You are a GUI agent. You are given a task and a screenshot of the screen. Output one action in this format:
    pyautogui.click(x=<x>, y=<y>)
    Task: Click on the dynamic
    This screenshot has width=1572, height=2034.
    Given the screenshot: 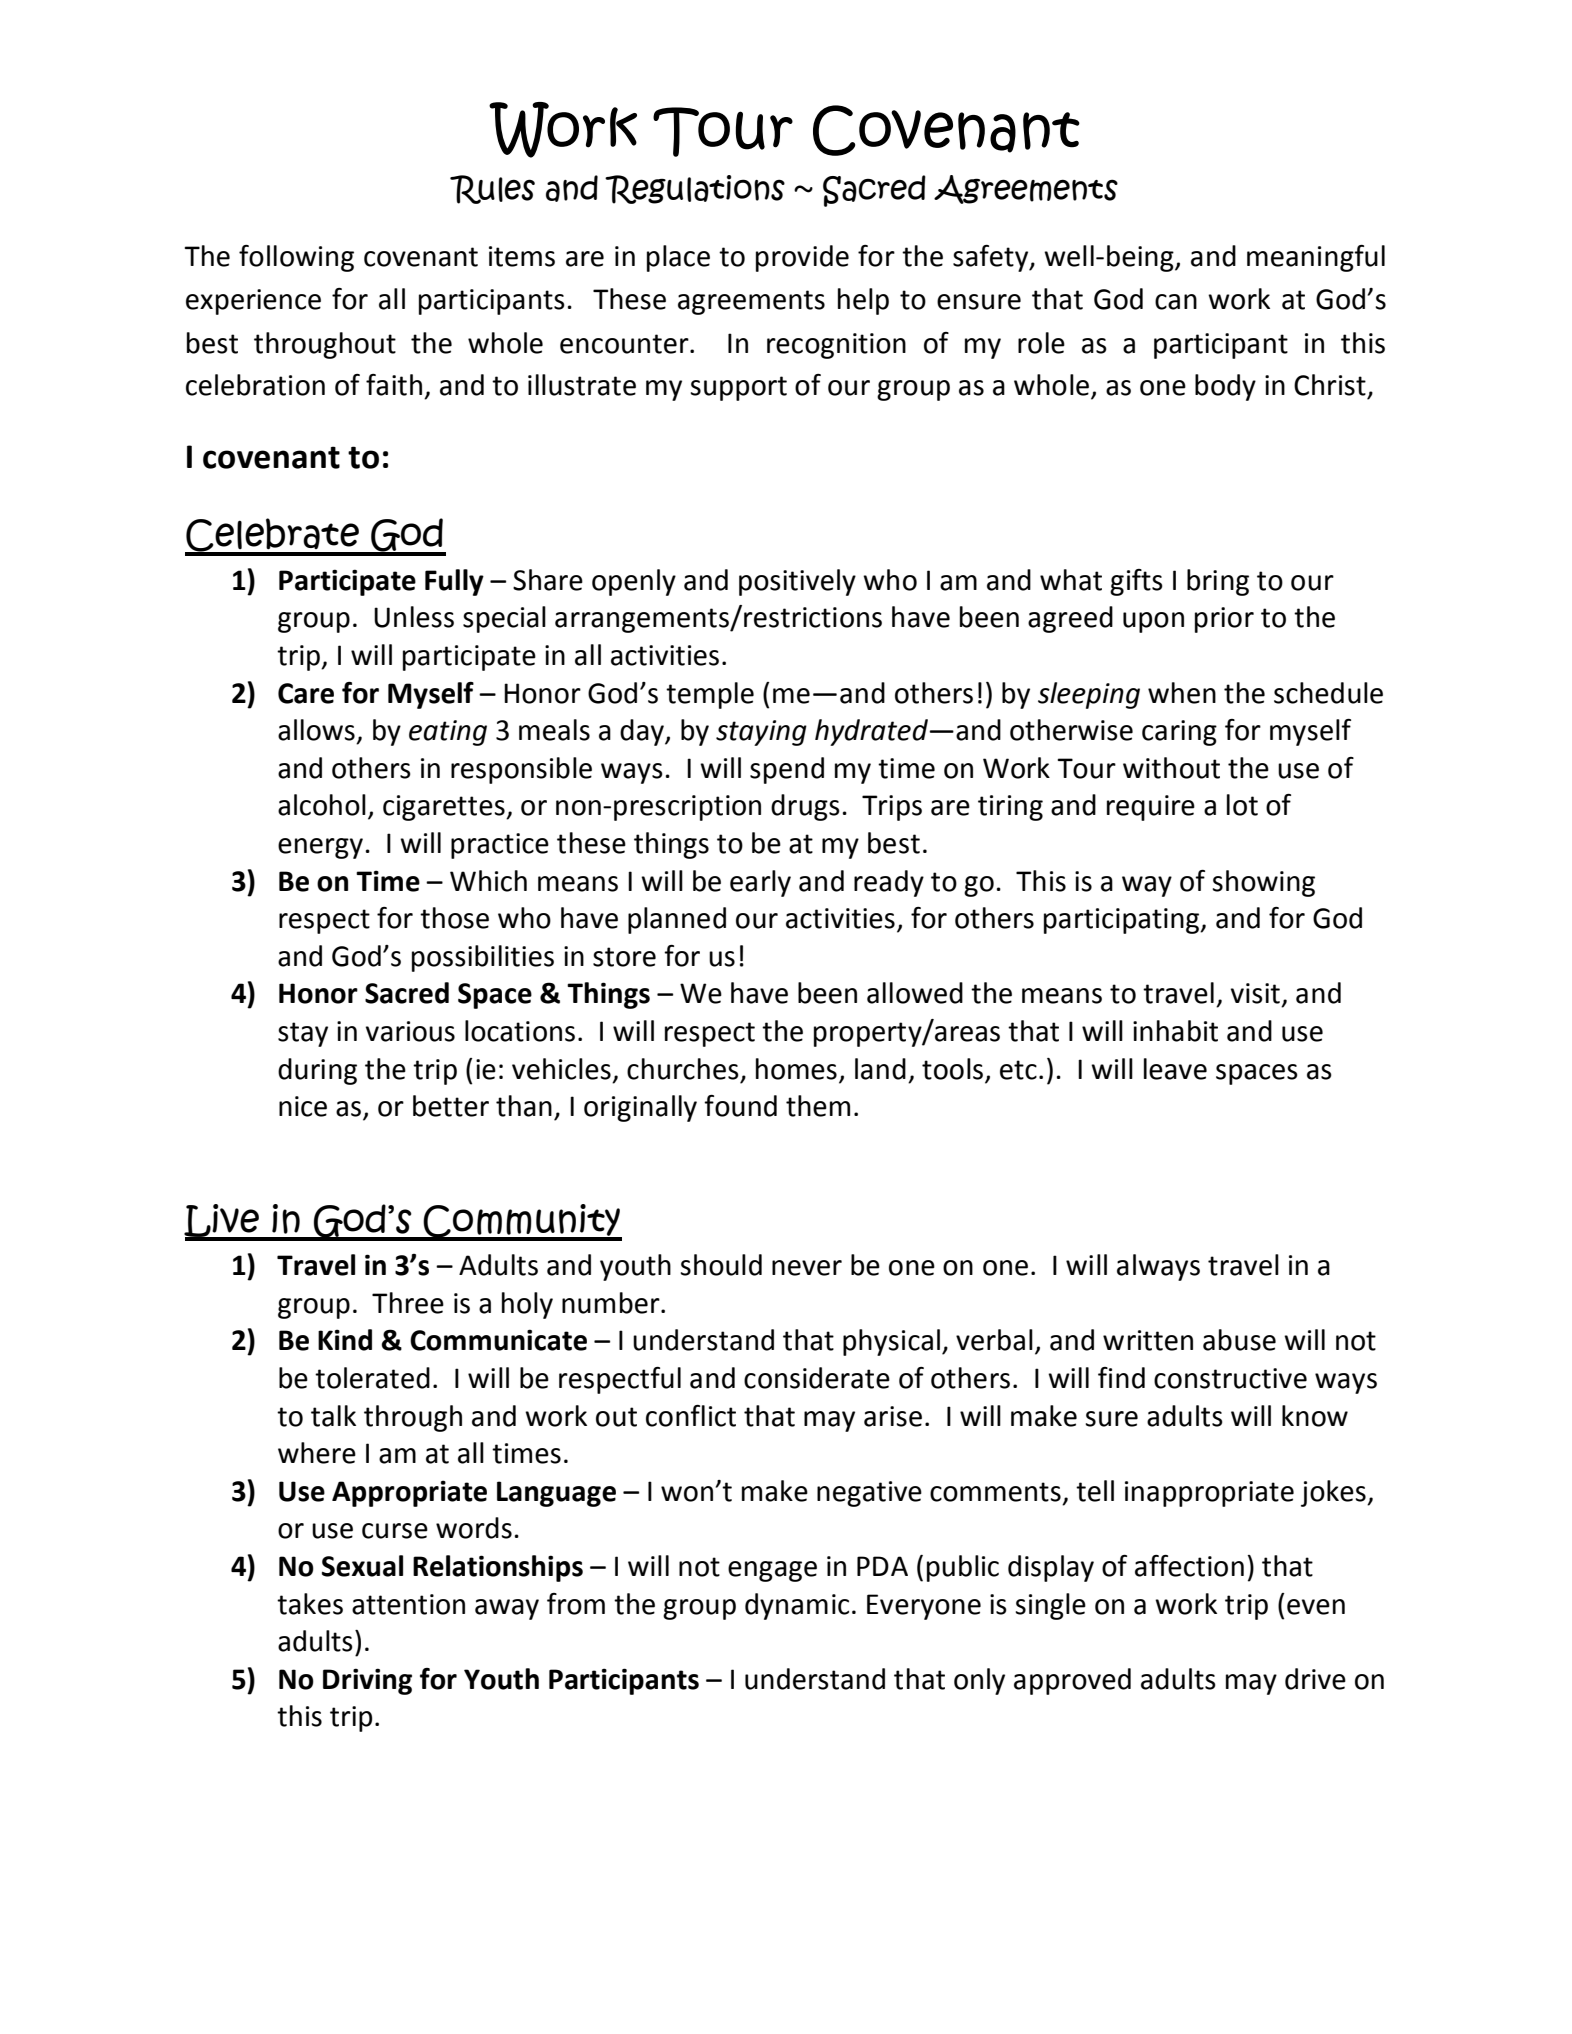 What is the action you would take?
    pyautogui.click(x=797, y=1606)
